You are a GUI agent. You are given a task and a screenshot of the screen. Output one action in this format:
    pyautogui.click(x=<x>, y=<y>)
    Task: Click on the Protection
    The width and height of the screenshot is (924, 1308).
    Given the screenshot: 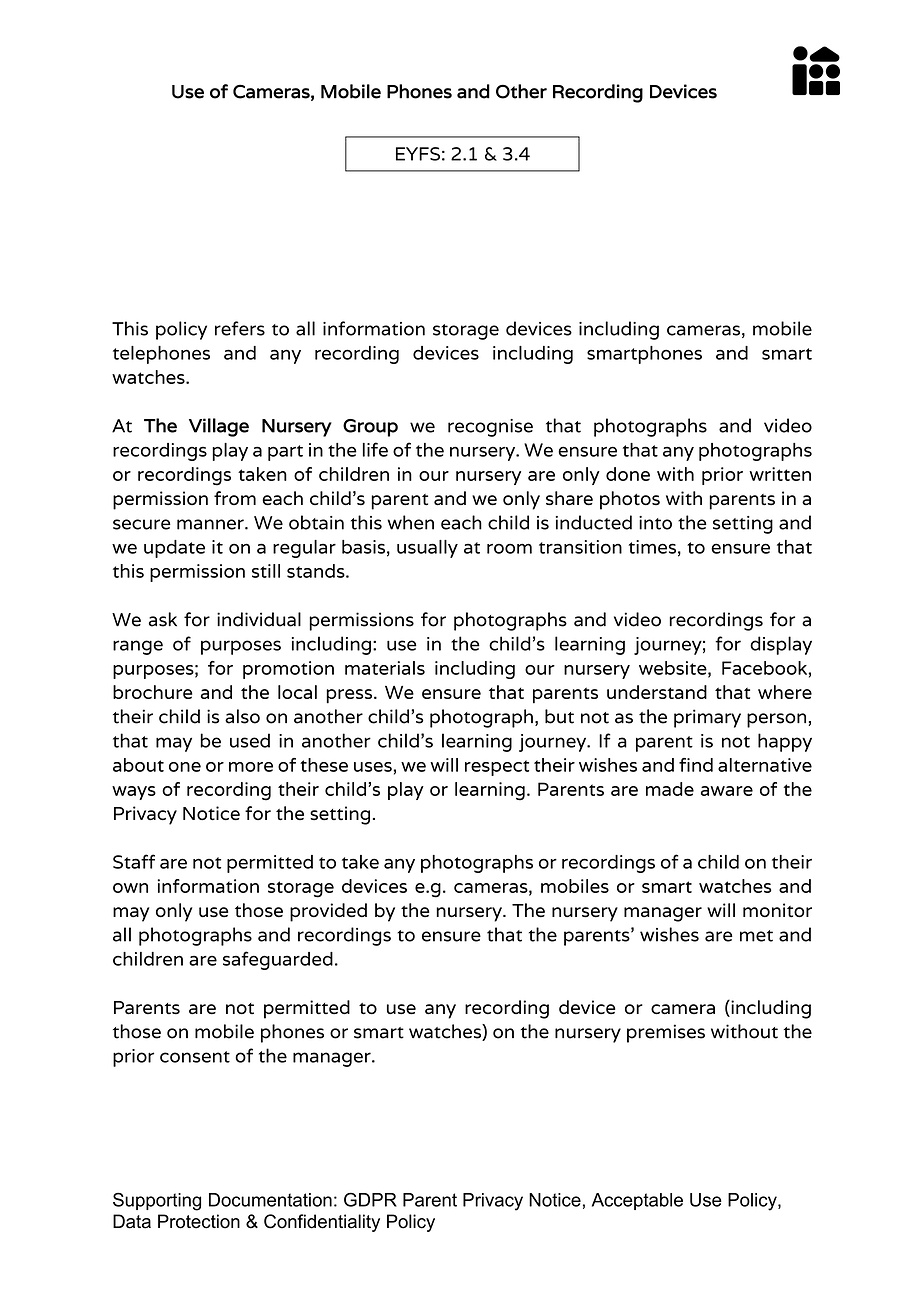 What is the action you would take?
    pyautogui.click(x=199, y=1221)
